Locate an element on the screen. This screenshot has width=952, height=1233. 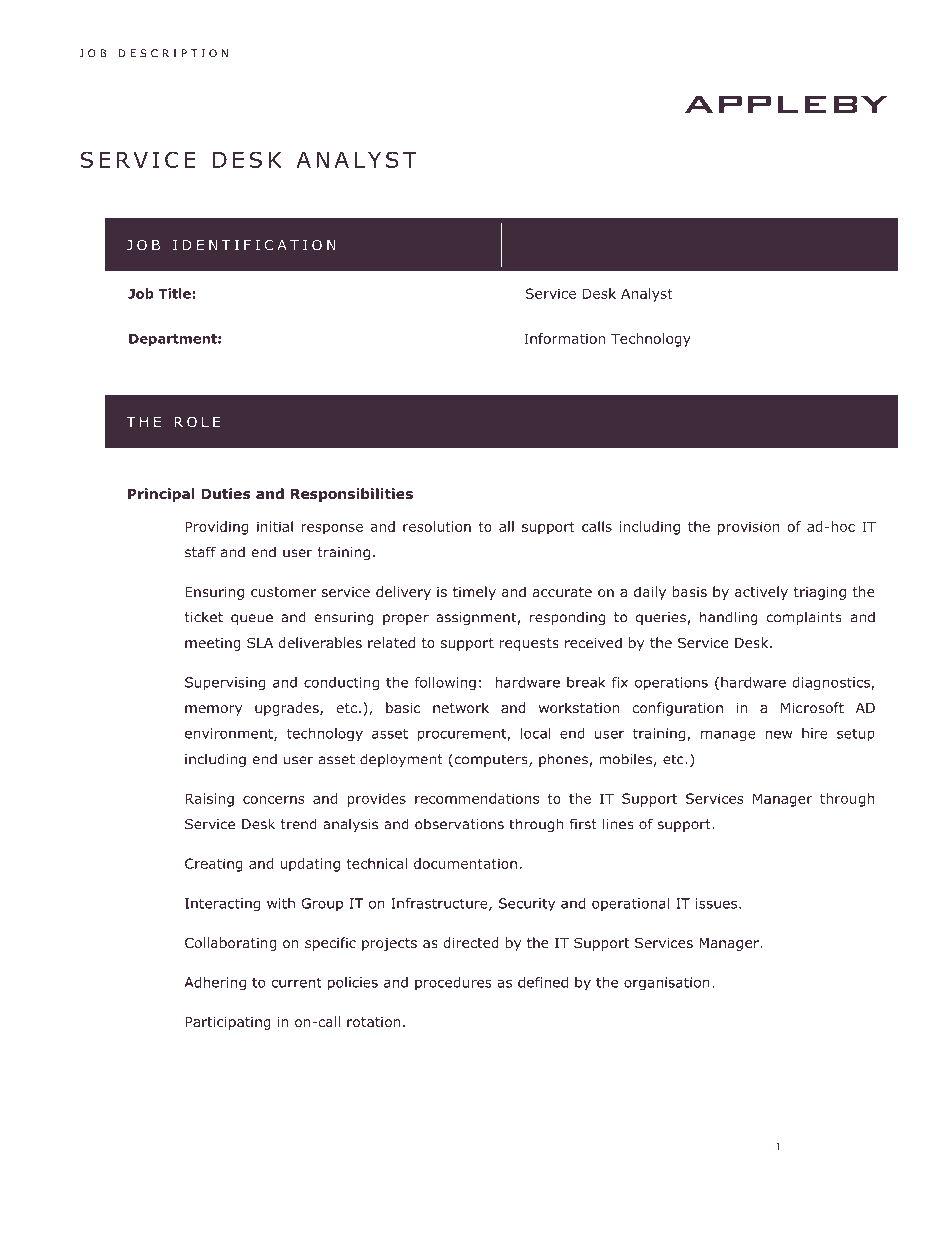
Creating is located at coordinates (214, 865).
